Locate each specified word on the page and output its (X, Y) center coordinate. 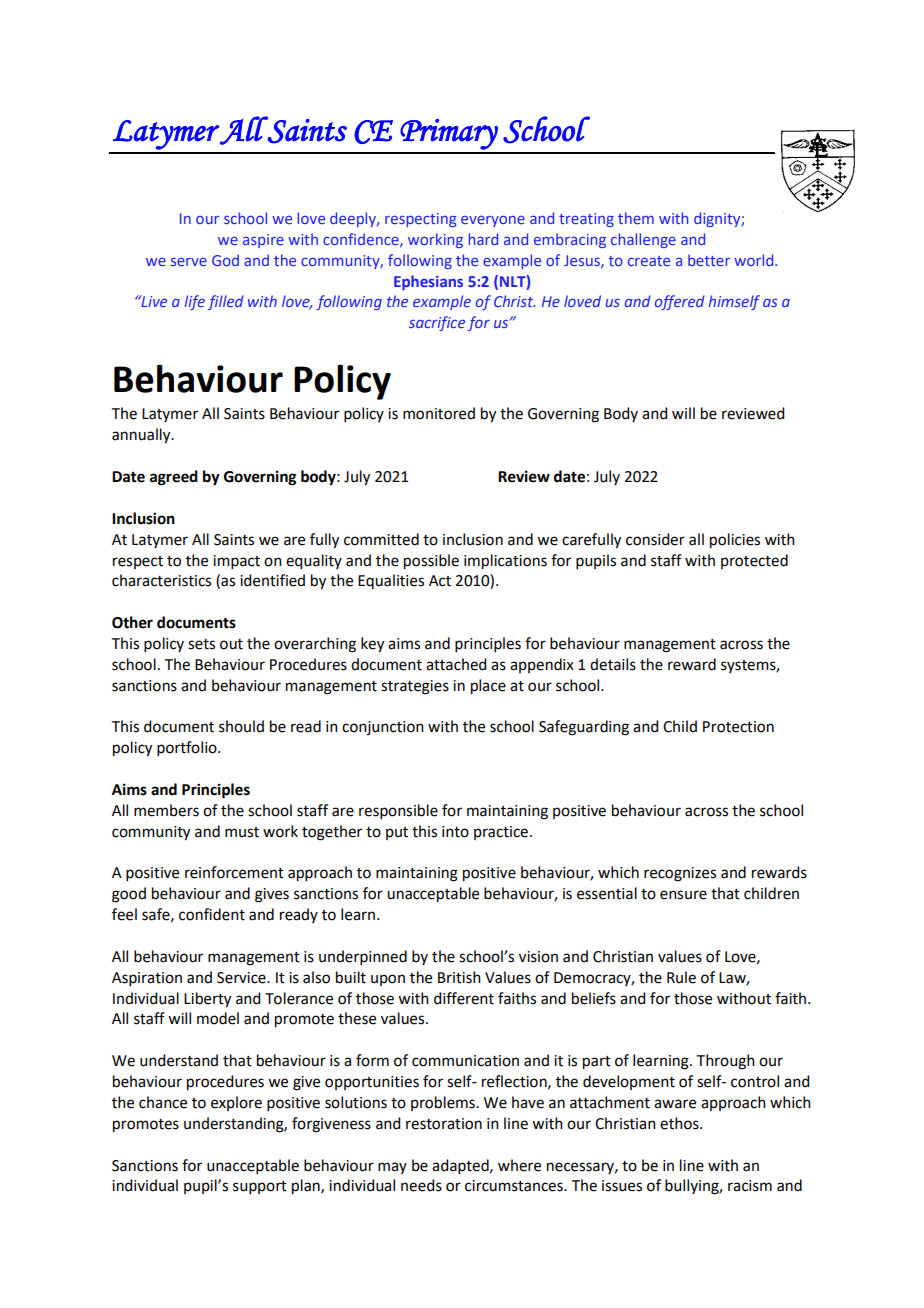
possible (431, 562)
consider (655, 539)
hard (483, 239)
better (709, 260)
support (260, 1187)
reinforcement (234, 872)
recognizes (680, 874)
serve (189, 261)
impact (236, 562)
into (455, 832)
